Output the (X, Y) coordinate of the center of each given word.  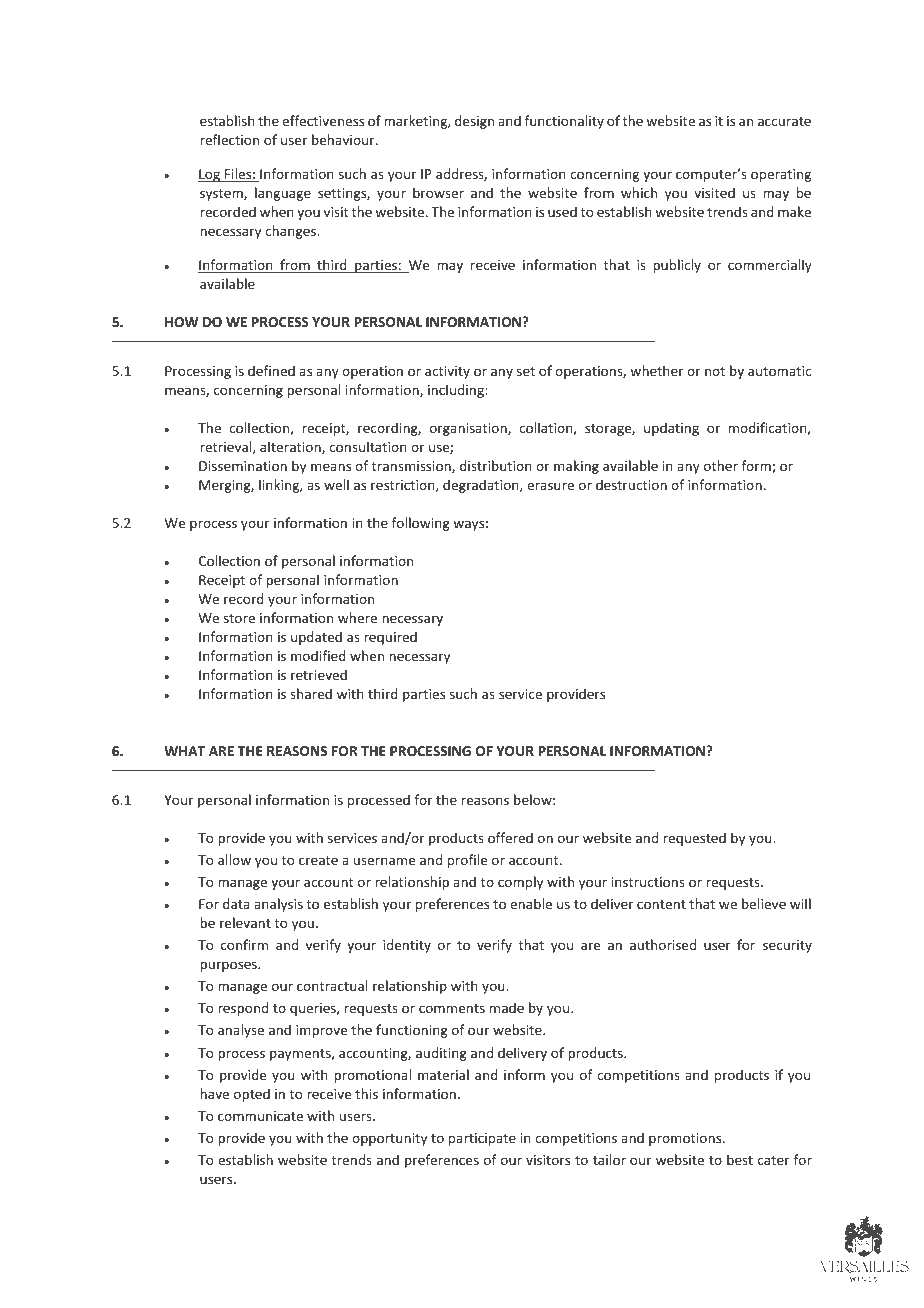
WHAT (184, 751)
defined (271, 370)
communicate (260, 1116)
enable (531, 903)
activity (447, 372)
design (474, 122)
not (715, 371)
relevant (245, 922)
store (239, 618)
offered (510, 837)
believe (764, 903)
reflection (229, 139)
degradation (482, 486)
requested (695, 839)
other (721, 465)
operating (781, 175)
